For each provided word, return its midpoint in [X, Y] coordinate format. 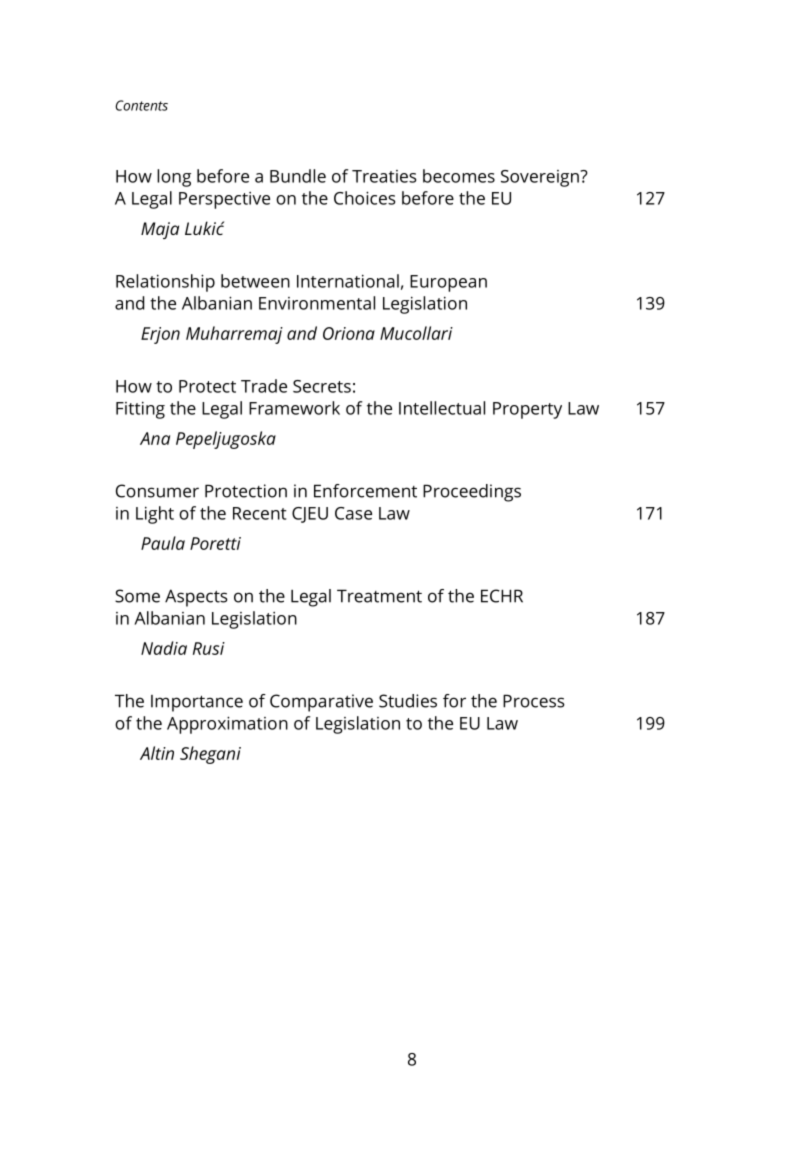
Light [155, 515]
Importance [197, 703]
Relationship [165, 283]
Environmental [317, 303]
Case [353, 513]
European [448, 283]
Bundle [298, 176]
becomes [459, 176]
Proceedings [472, 493]
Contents [141, 105]
